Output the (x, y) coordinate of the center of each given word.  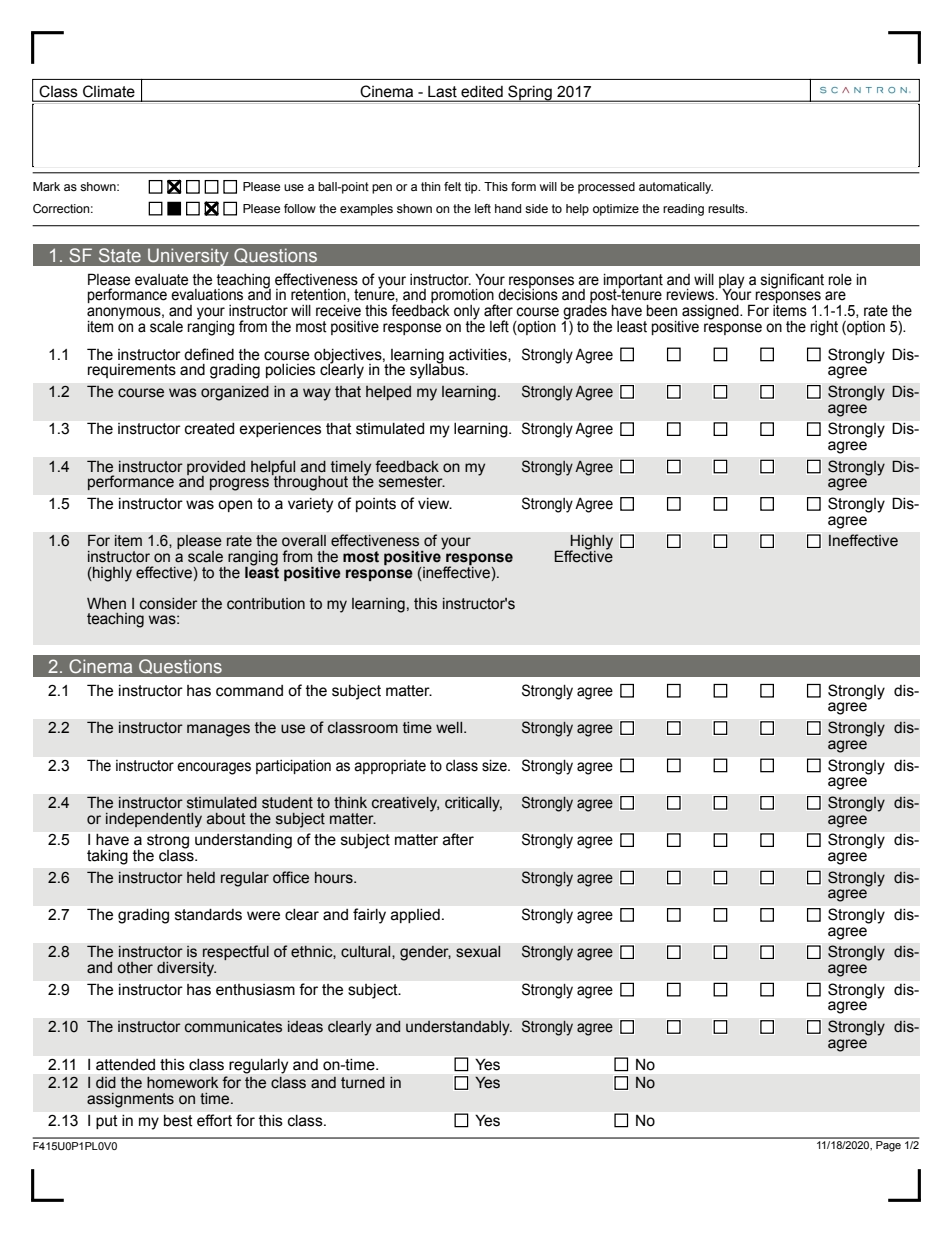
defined (209, 354)
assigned (711, 313)
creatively (405, 804)
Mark (46, 186)
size (495, 766)
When (106, 604)
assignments (130, 1100)
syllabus (438, 370)
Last (442, 92)
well (450, 727)
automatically (676, 188)
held (201, 878)
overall (304, 541)
